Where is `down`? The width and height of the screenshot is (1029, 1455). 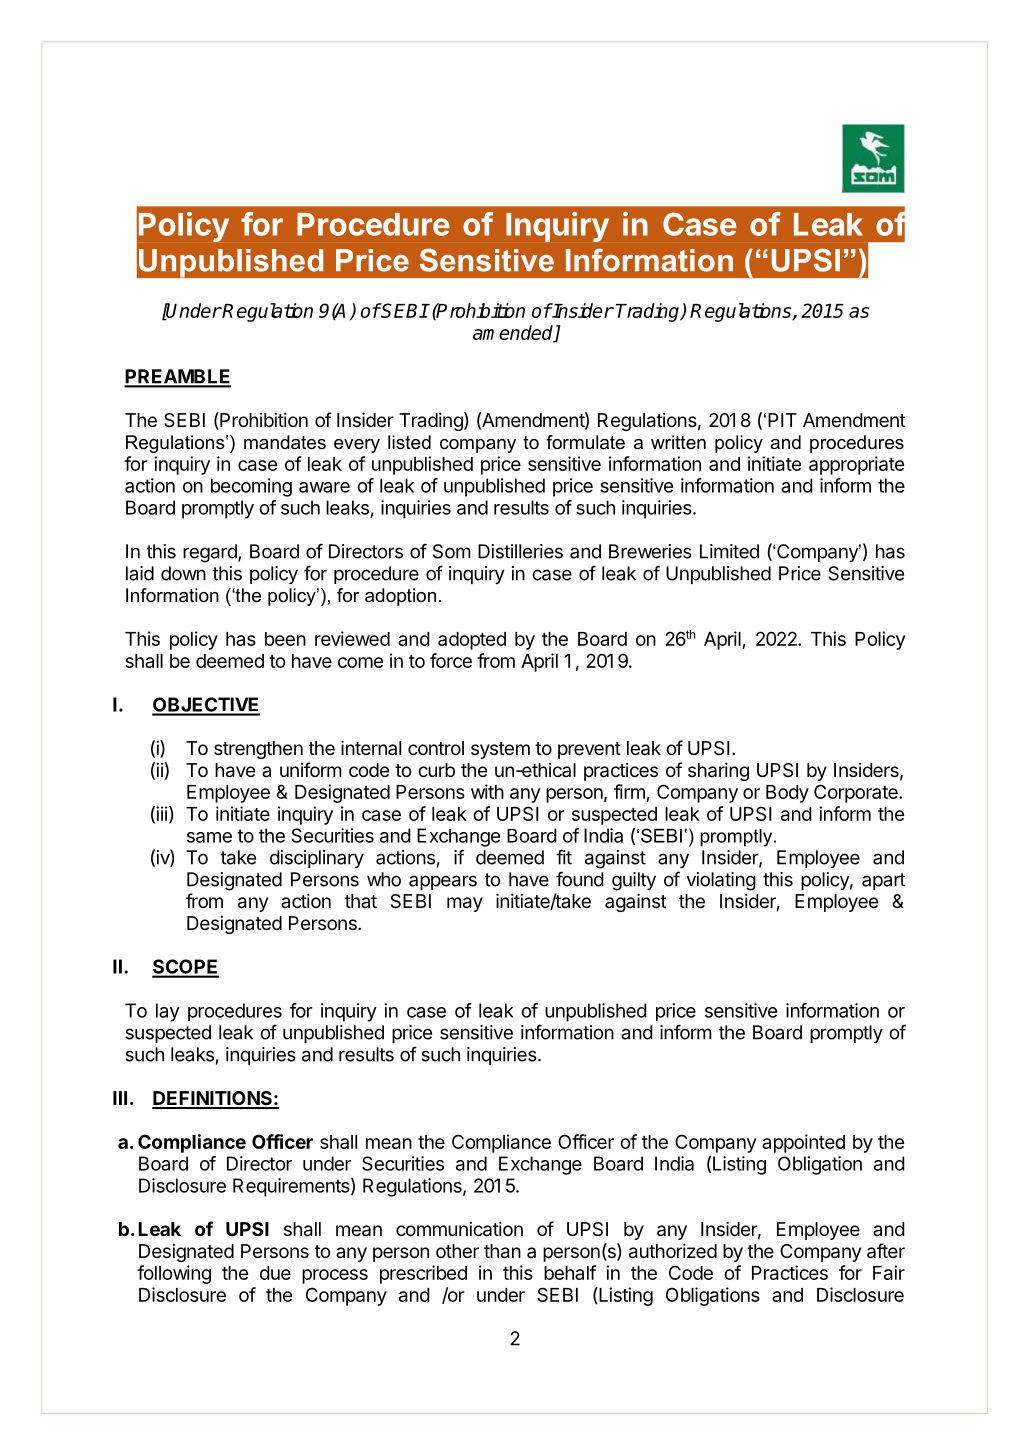
down is located at coordinates (183, 573).
